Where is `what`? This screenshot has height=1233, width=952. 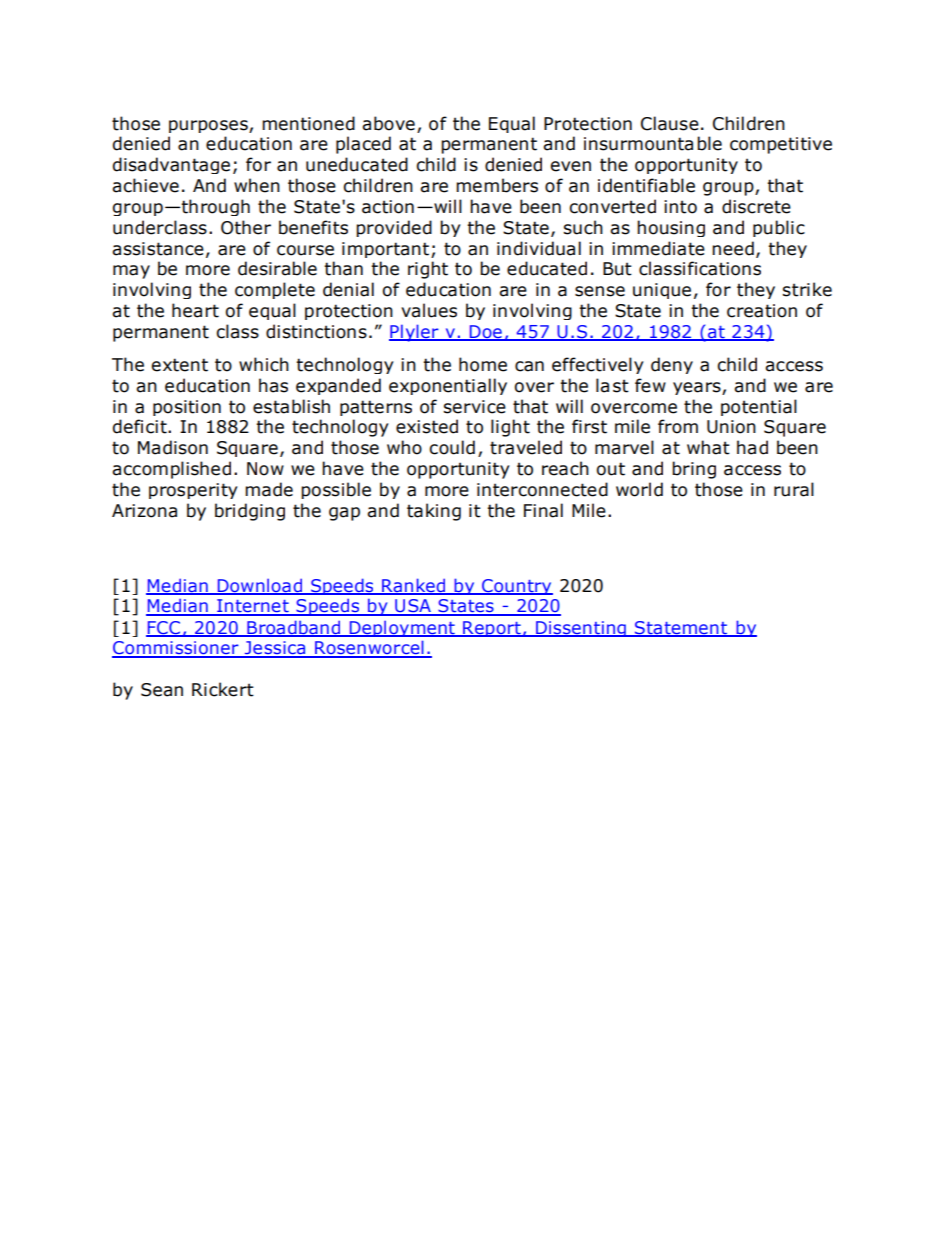
what is located at coordinates (708, 447).
